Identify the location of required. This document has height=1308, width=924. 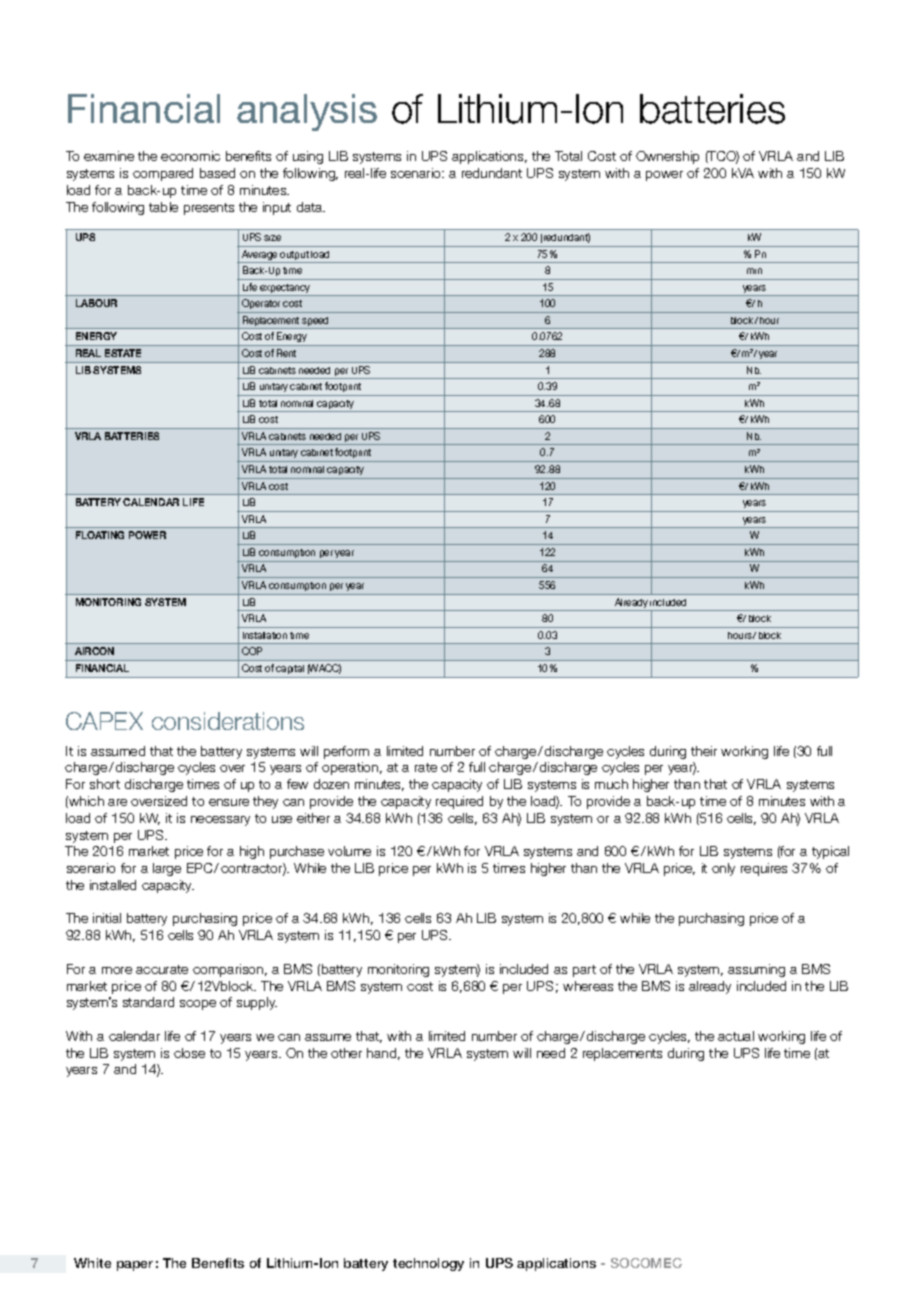
(459, 802).
